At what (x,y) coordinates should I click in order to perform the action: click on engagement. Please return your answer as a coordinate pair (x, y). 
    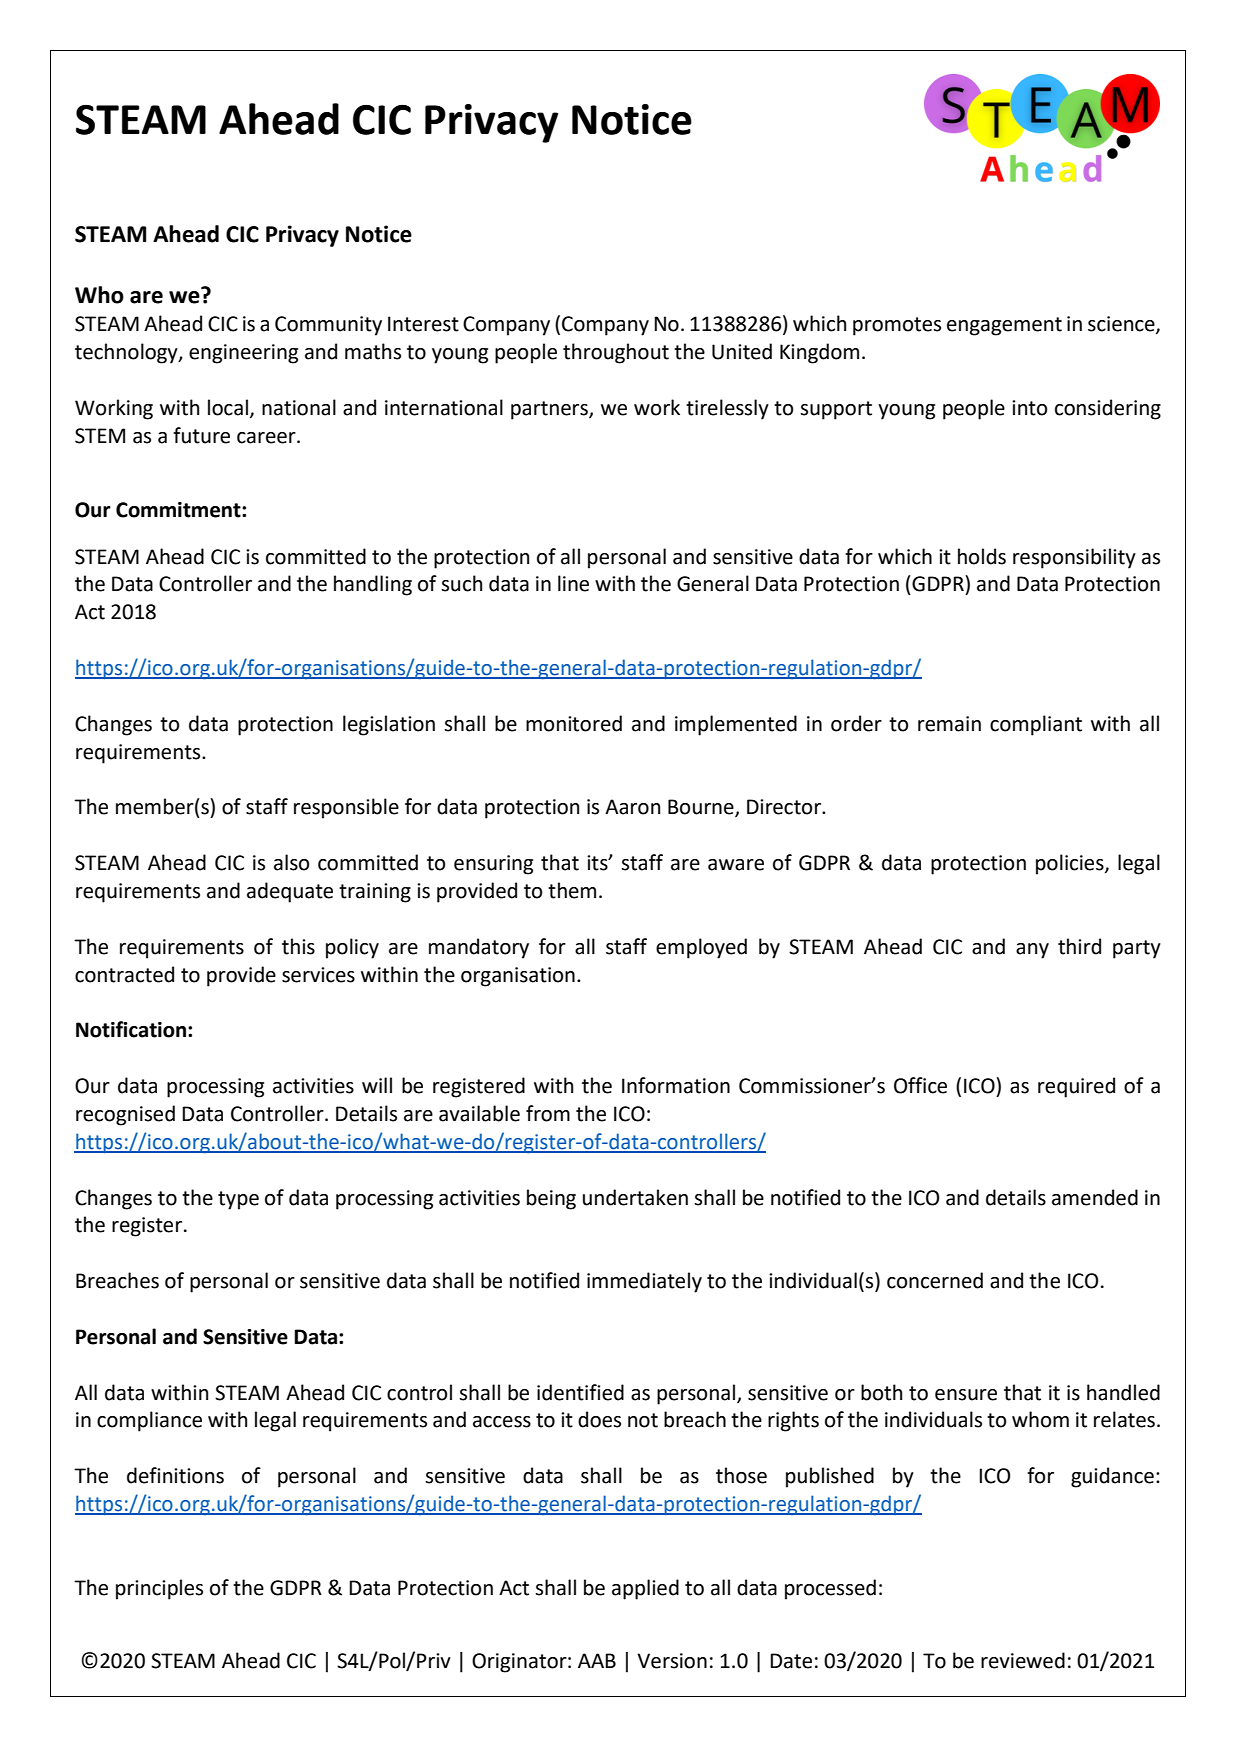
    Looking at the image, I should click on (1004, 326).
